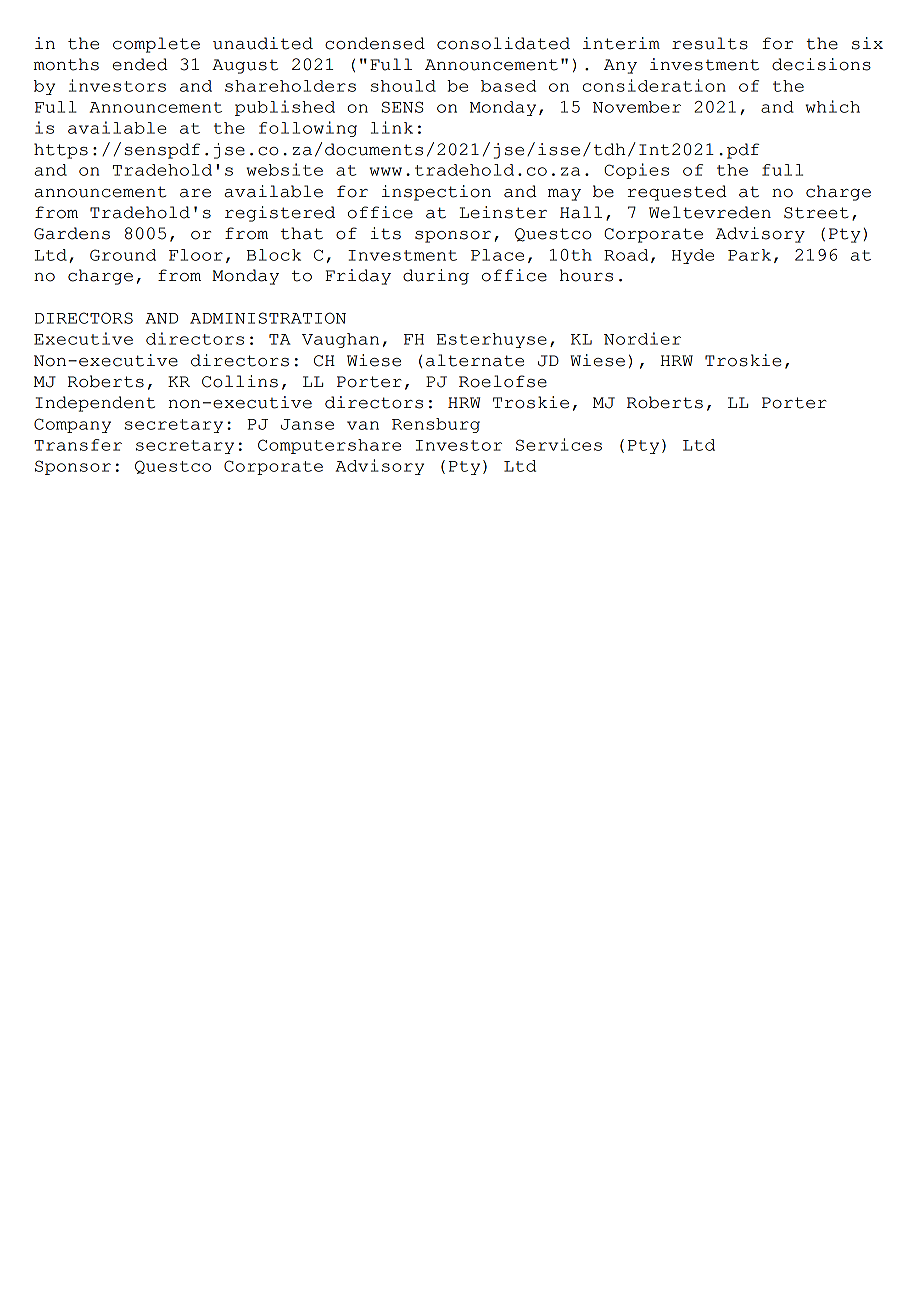 The height and width of the page is (1308, 924). What do you see at coordinates (72, 425) in the page?
I see `Company` at bounding box center [72, 425].
